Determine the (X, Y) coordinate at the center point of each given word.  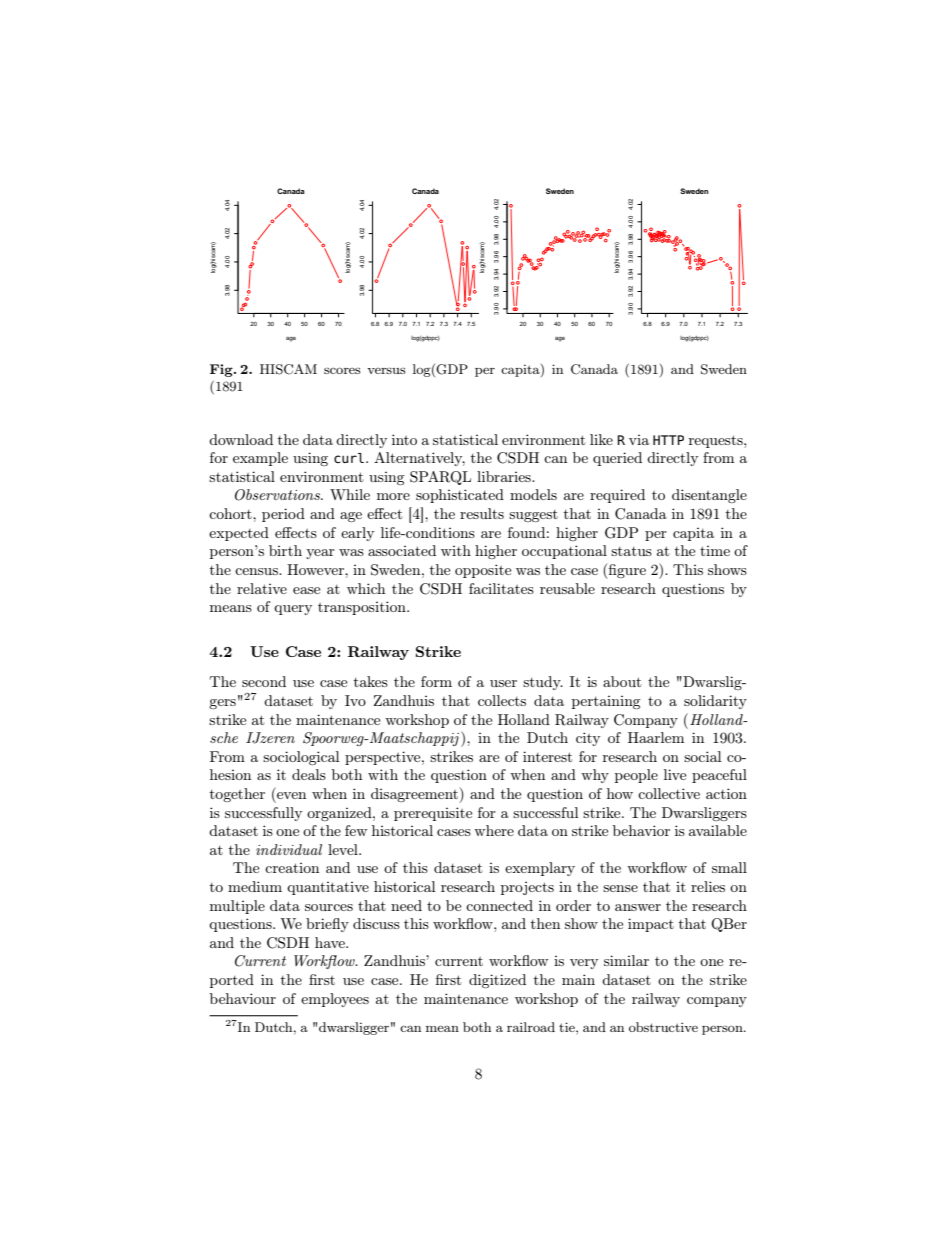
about (622, 681)
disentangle (709, 496)
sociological (301, 758)
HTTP (668, 440)
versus (386, 371)
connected (499, 905)
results (482, 513)
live (675, 774)
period (283, 515)
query (293, 610)
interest (547, 756)
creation (292, 868)
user (503, 683)
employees (335, 1000)
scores (342, 370)
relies (708, 886)
